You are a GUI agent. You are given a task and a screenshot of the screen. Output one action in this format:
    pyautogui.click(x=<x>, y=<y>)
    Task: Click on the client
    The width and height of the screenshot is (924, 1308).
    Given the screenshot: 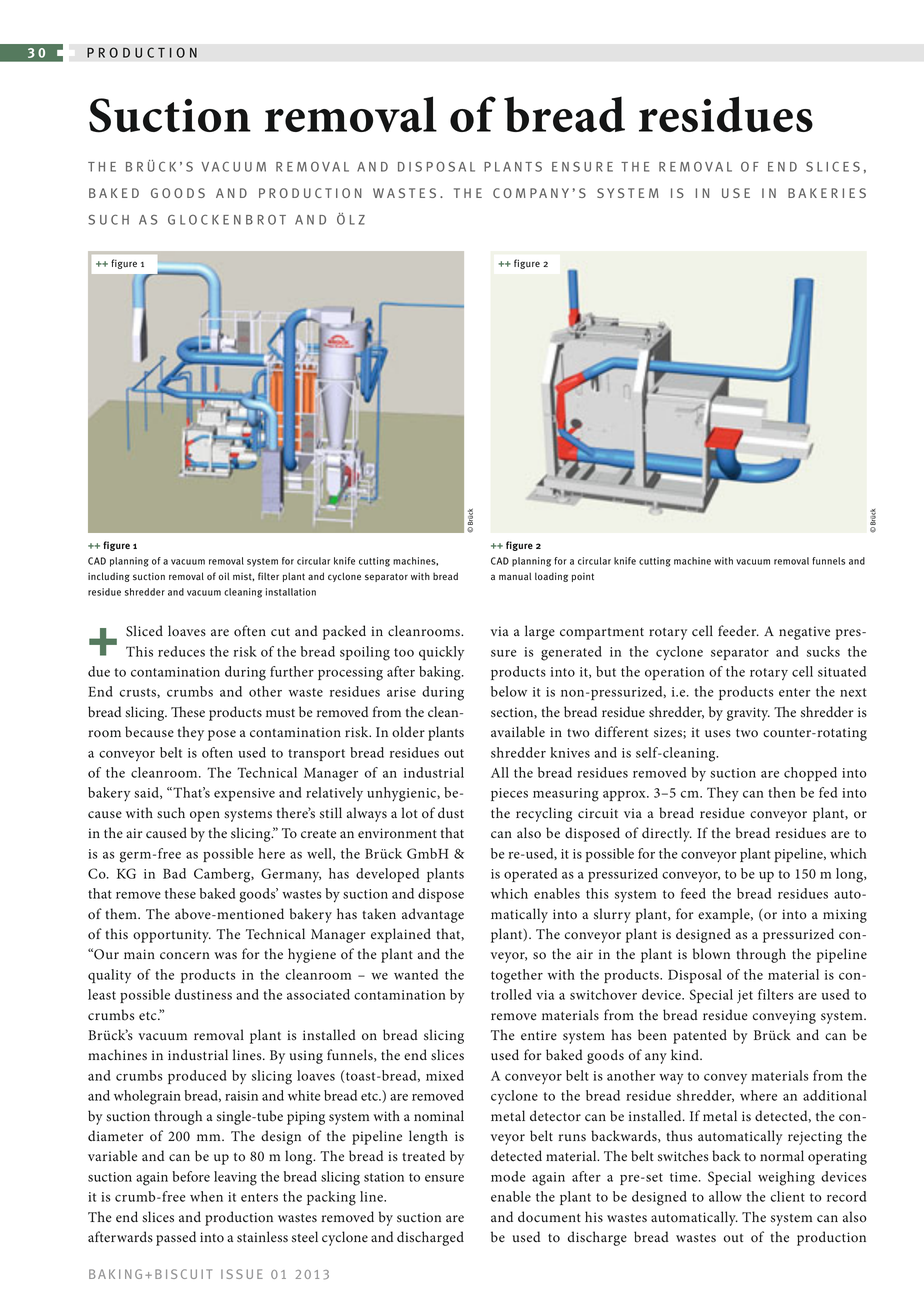 What is the action you would take?
    pyautogui.click(x=787, y=1196)
